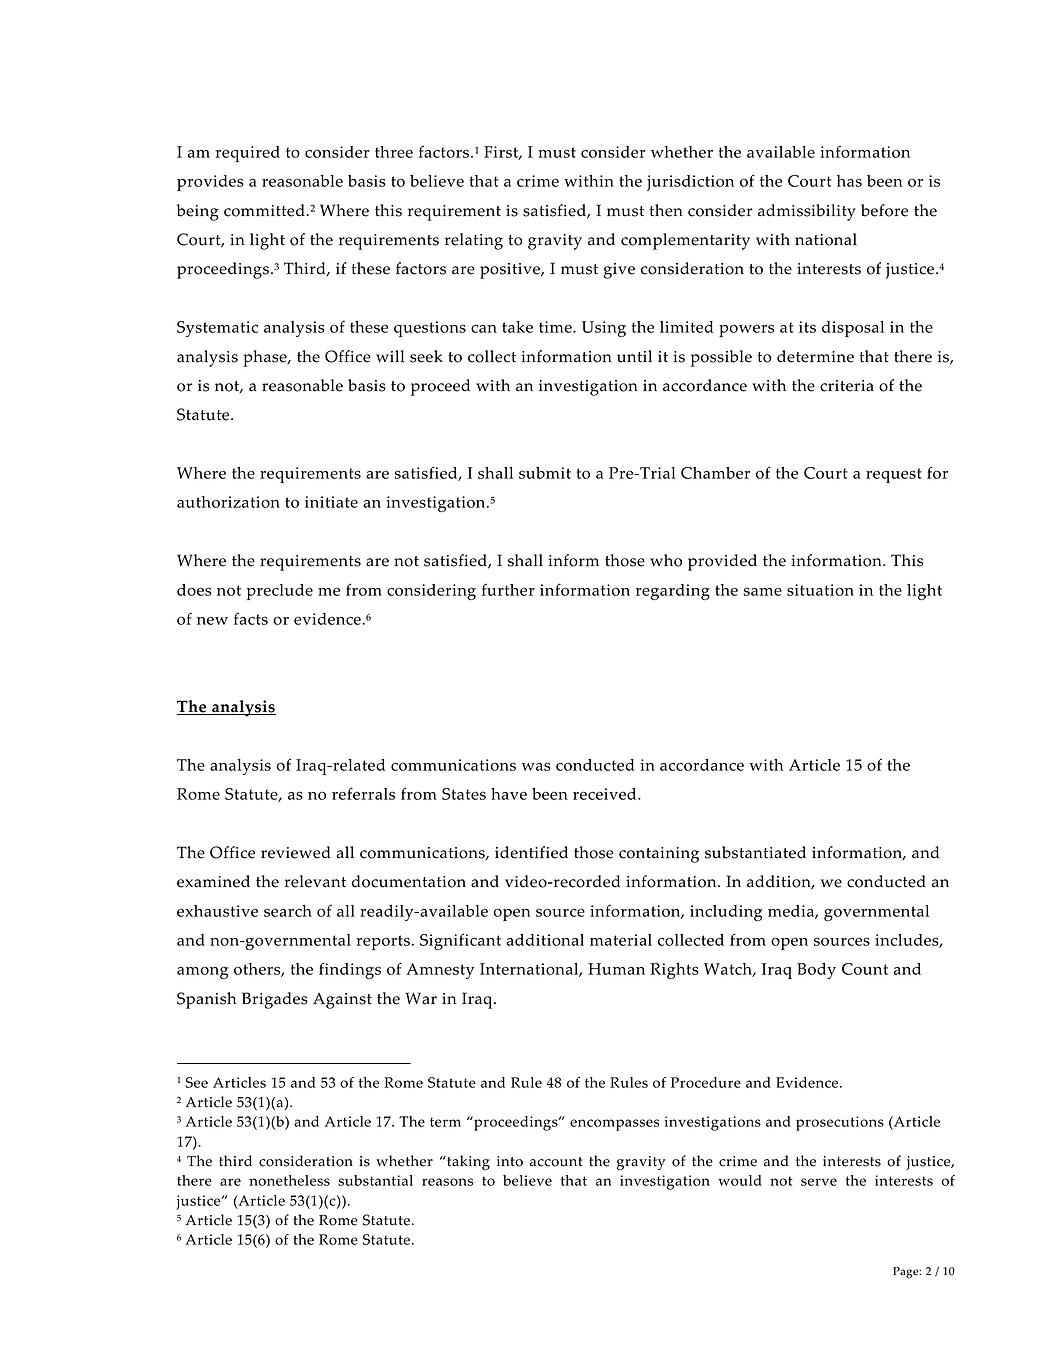 The image size is (1055, 1365). What do you see at coordinates (266, 358) in the page?
I see `phase` at bounding box center [266, 358].
